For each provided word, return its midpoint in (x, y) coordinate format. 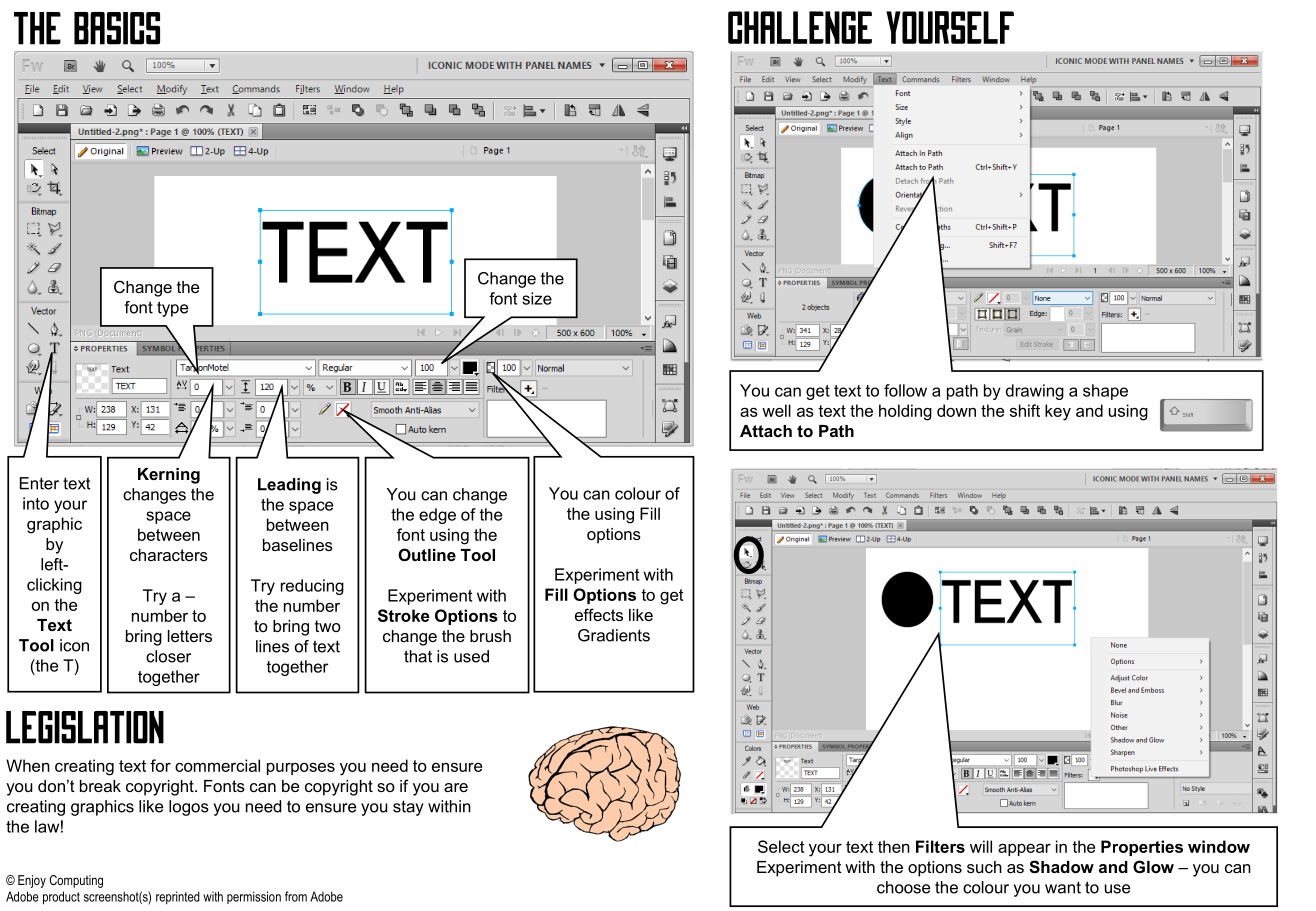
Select (781, 846)
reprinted (178, 897)
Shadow (1061, 867)
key (1058, 412)
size (537, 298)
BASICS (117, 28)
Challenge (800, 27)
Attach (766, 431)
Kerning (169, 476)
